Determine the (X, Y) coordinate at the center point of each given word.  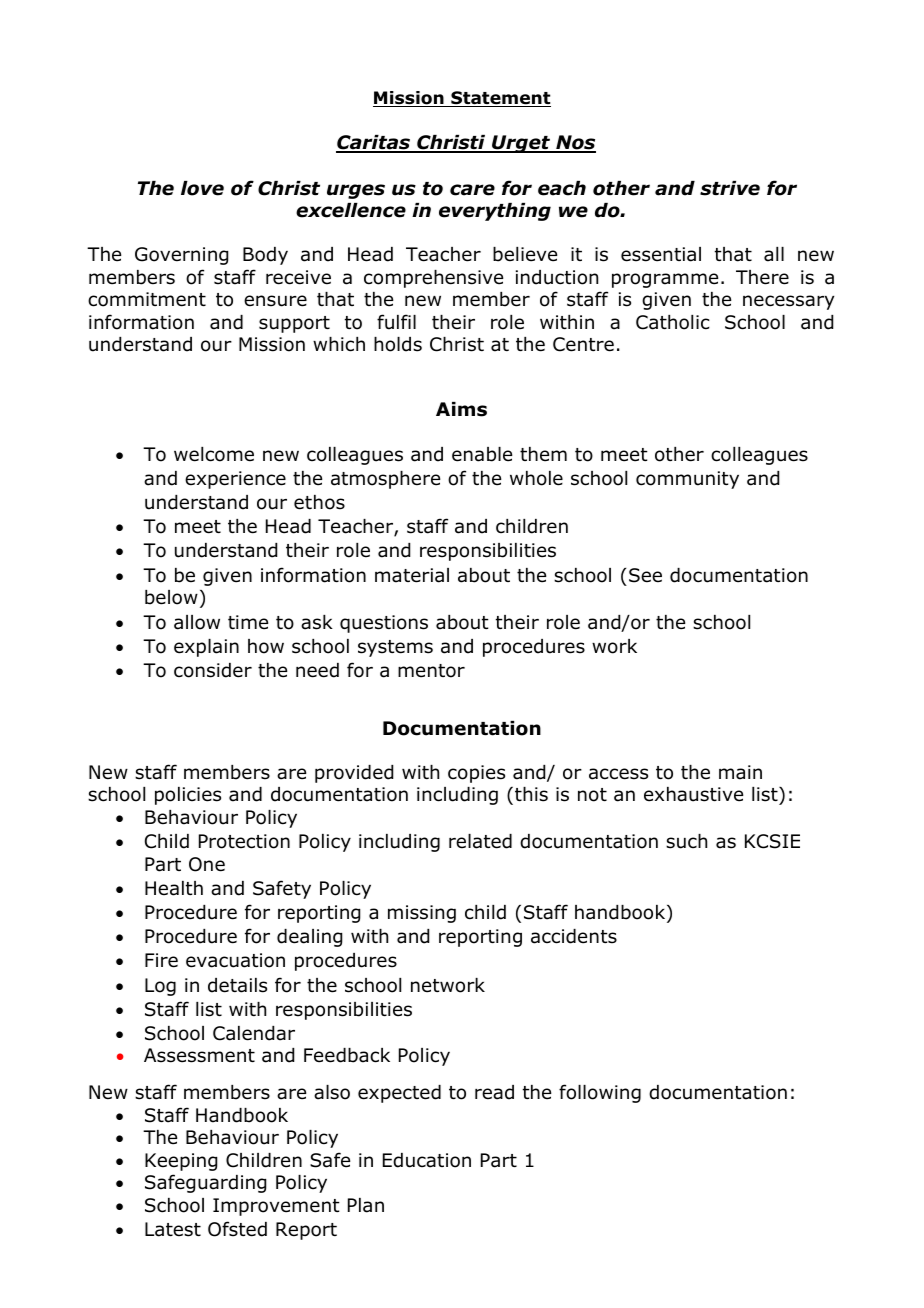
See (645, 575)
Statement (500, 99)
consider (213, 670)
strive (730, 188)
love (202, 188)
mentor (431, 671)
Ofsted (237, 1229)
